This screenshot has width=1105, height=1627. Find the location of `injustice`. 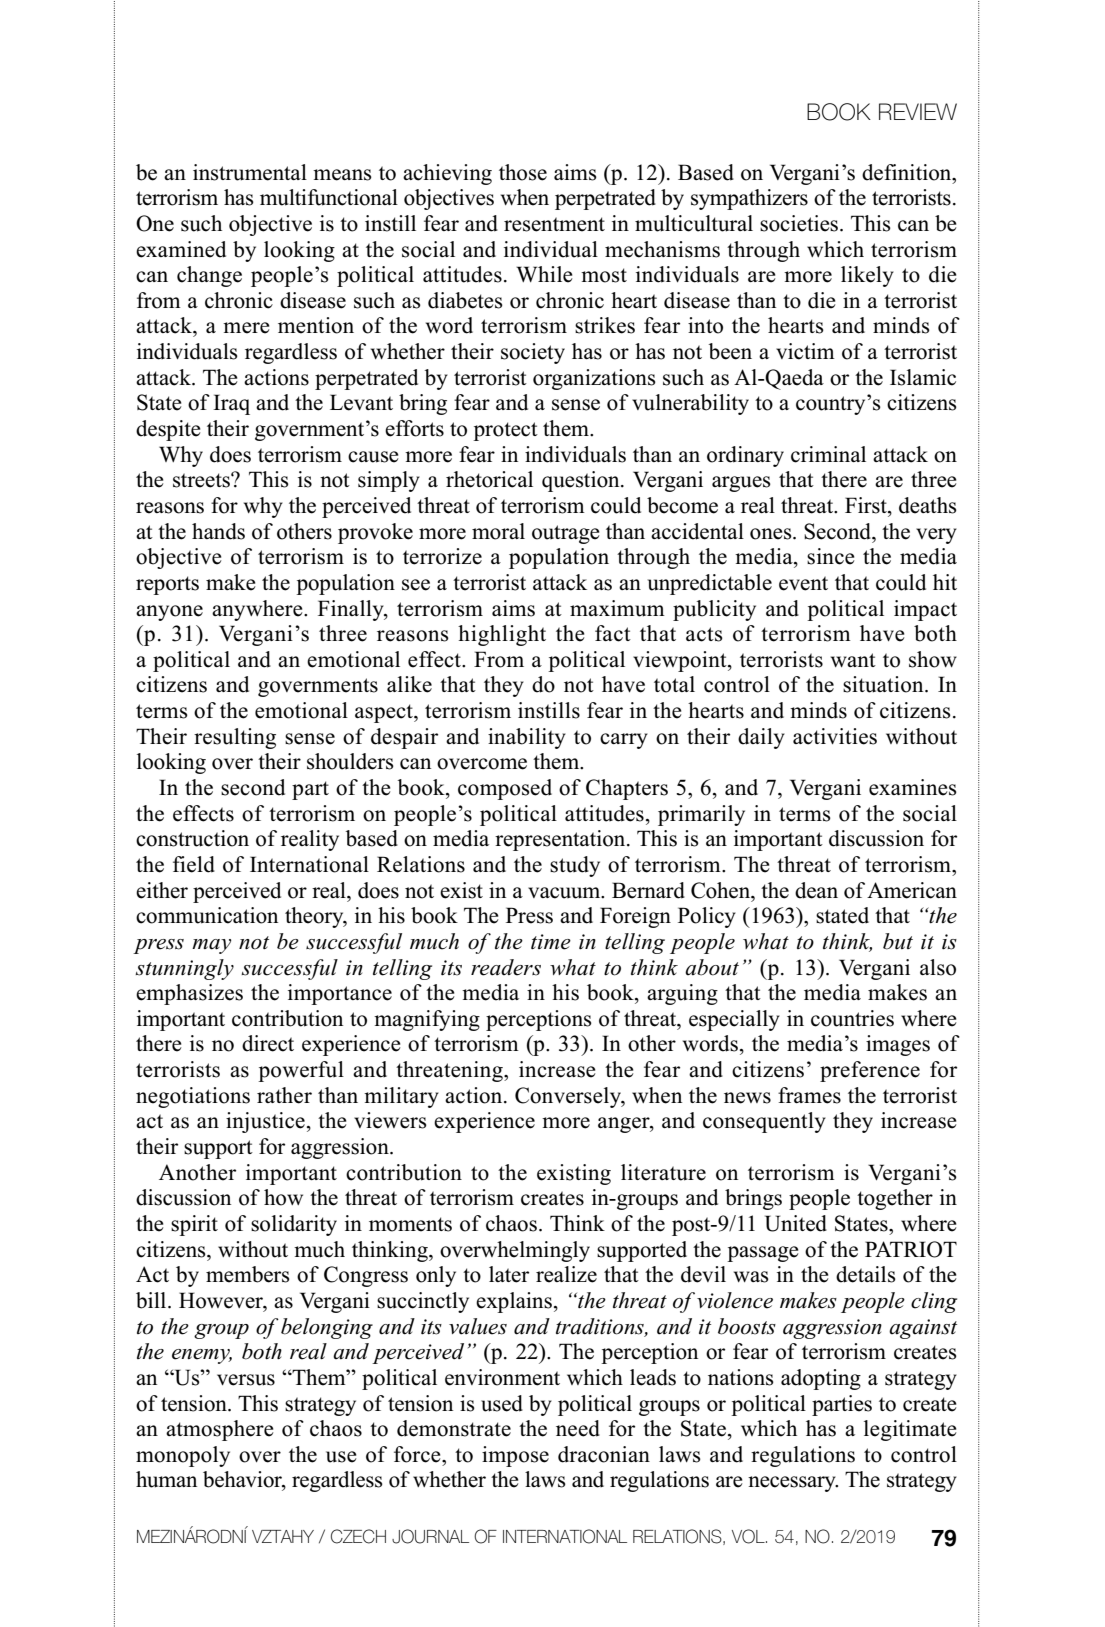

injustice is located at coordinates (265, 1122).
